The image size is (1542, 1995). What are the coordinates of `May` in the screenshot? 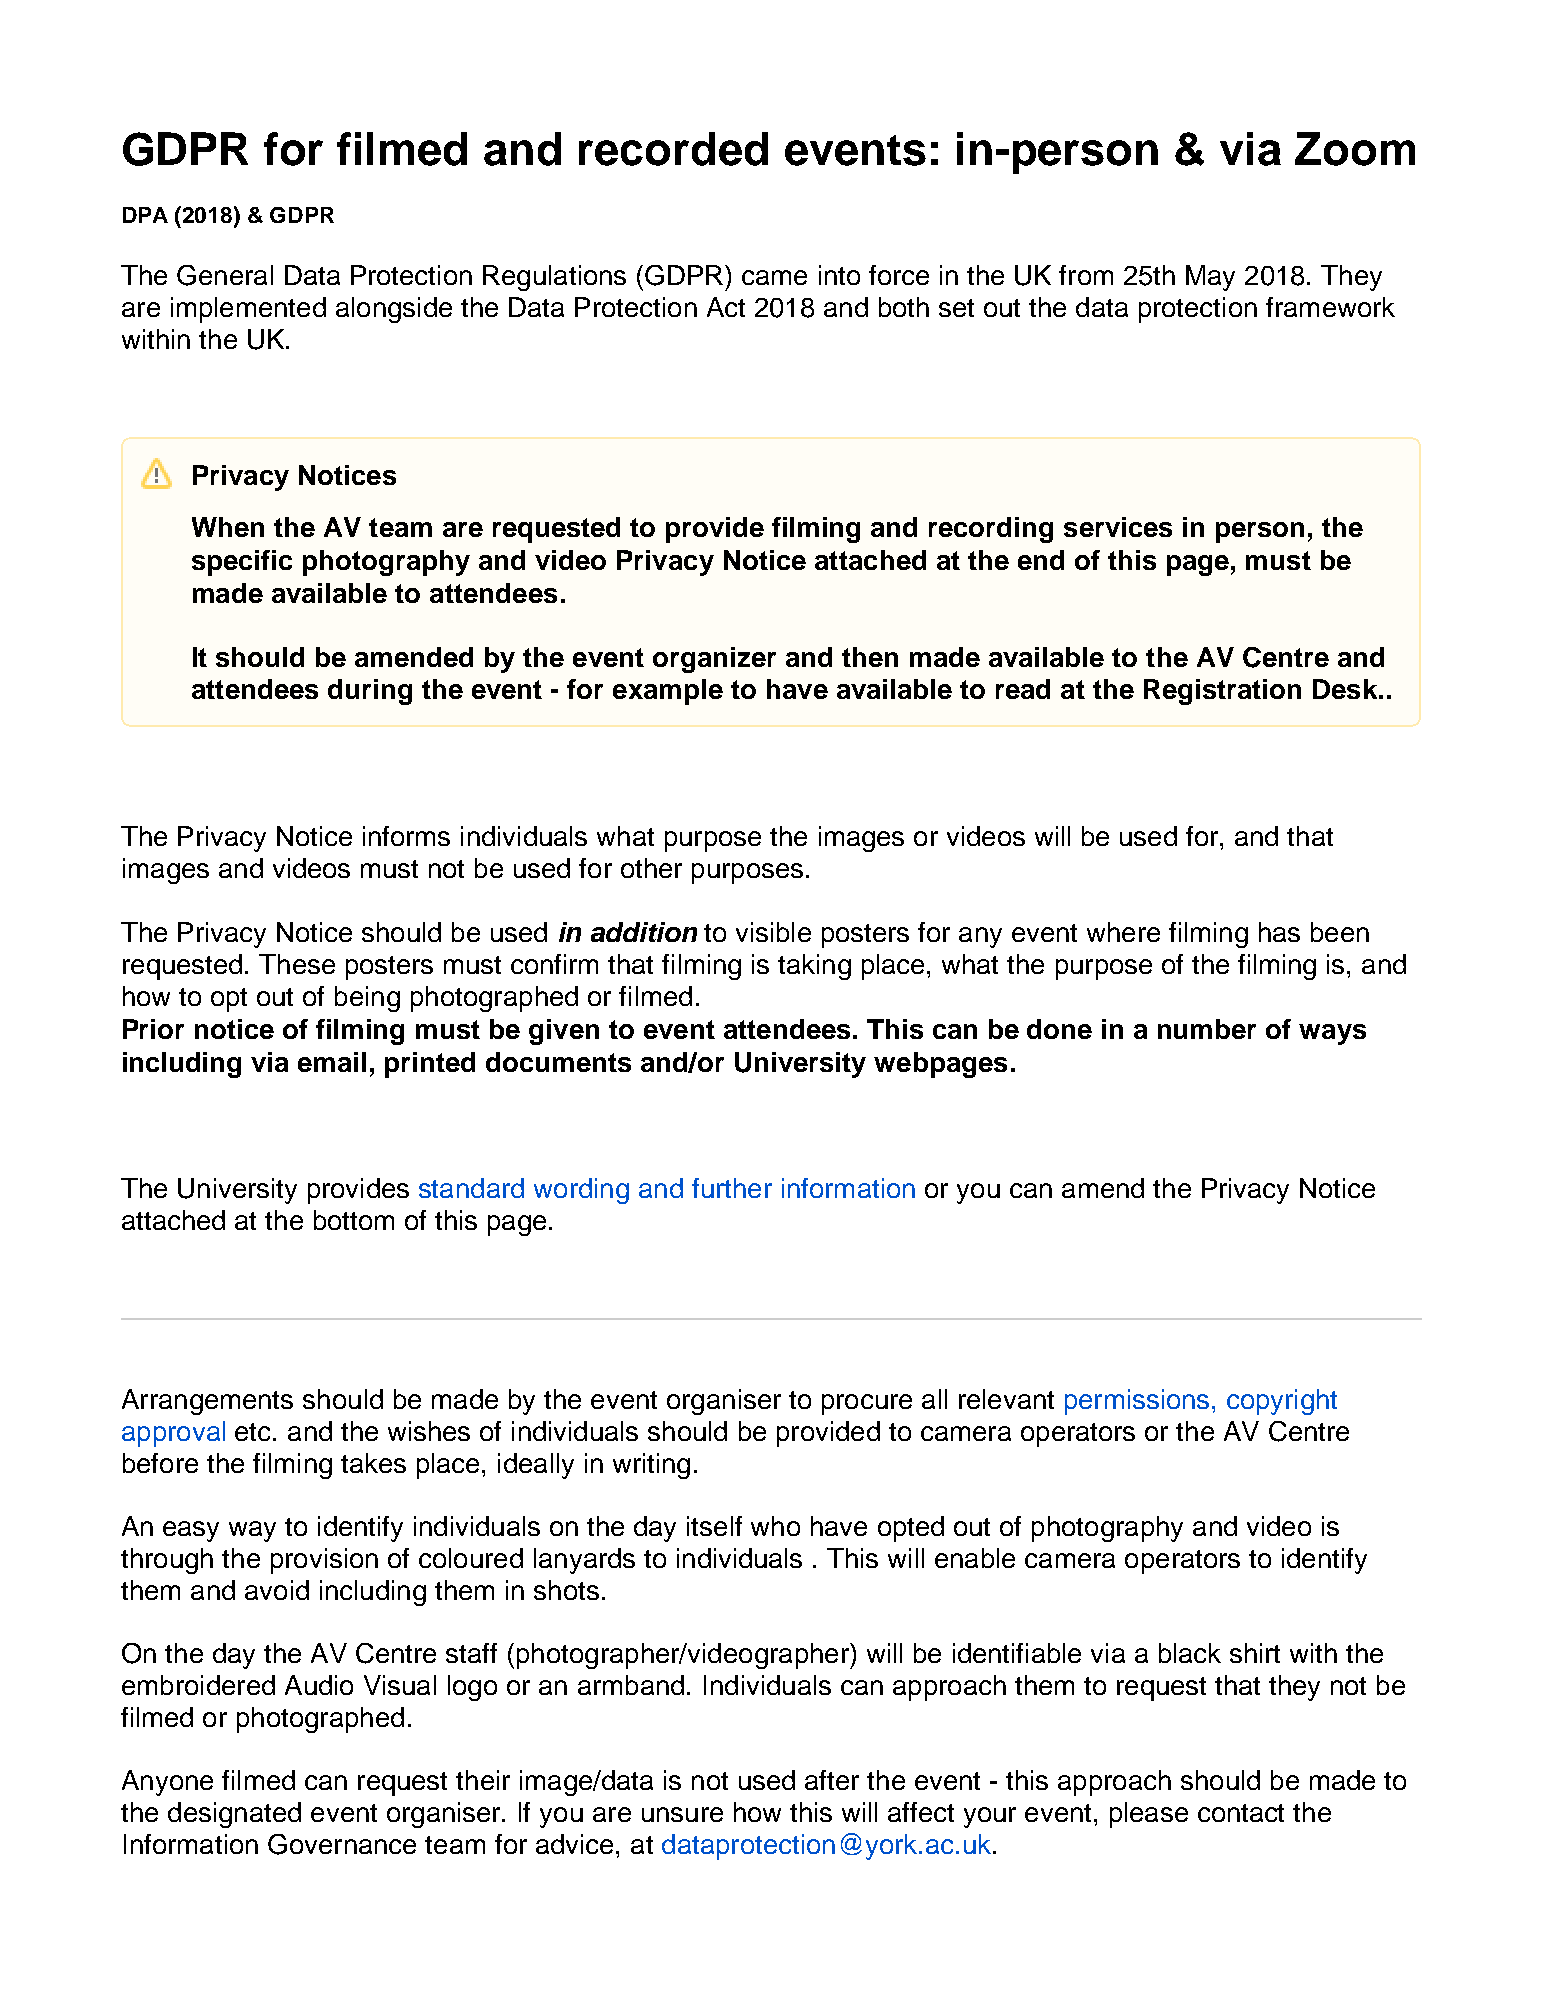 It's located at (1210, 278).
